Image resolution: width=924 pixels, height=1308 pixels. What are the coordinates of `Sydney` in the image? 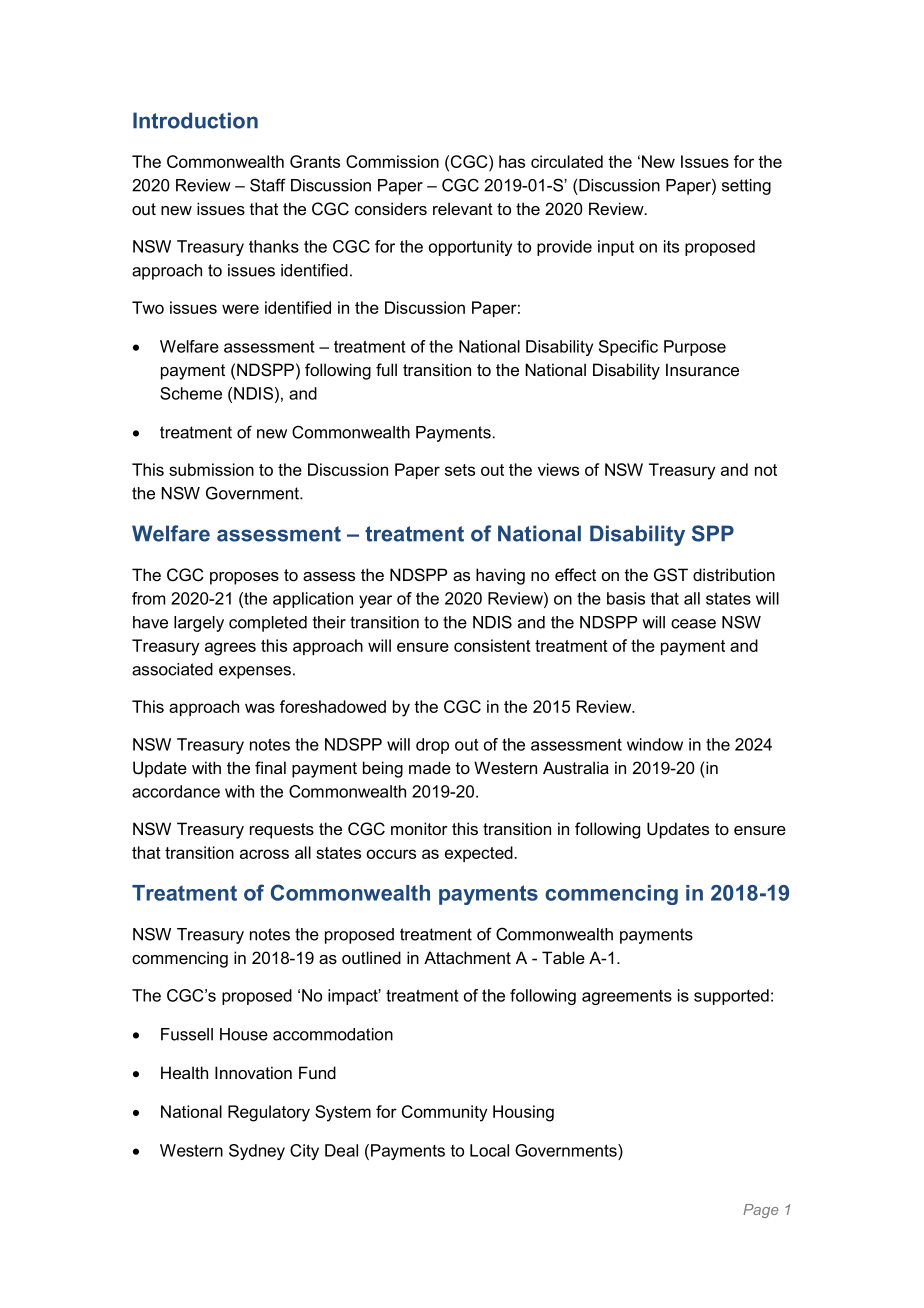 It's located at (257, 1152).
